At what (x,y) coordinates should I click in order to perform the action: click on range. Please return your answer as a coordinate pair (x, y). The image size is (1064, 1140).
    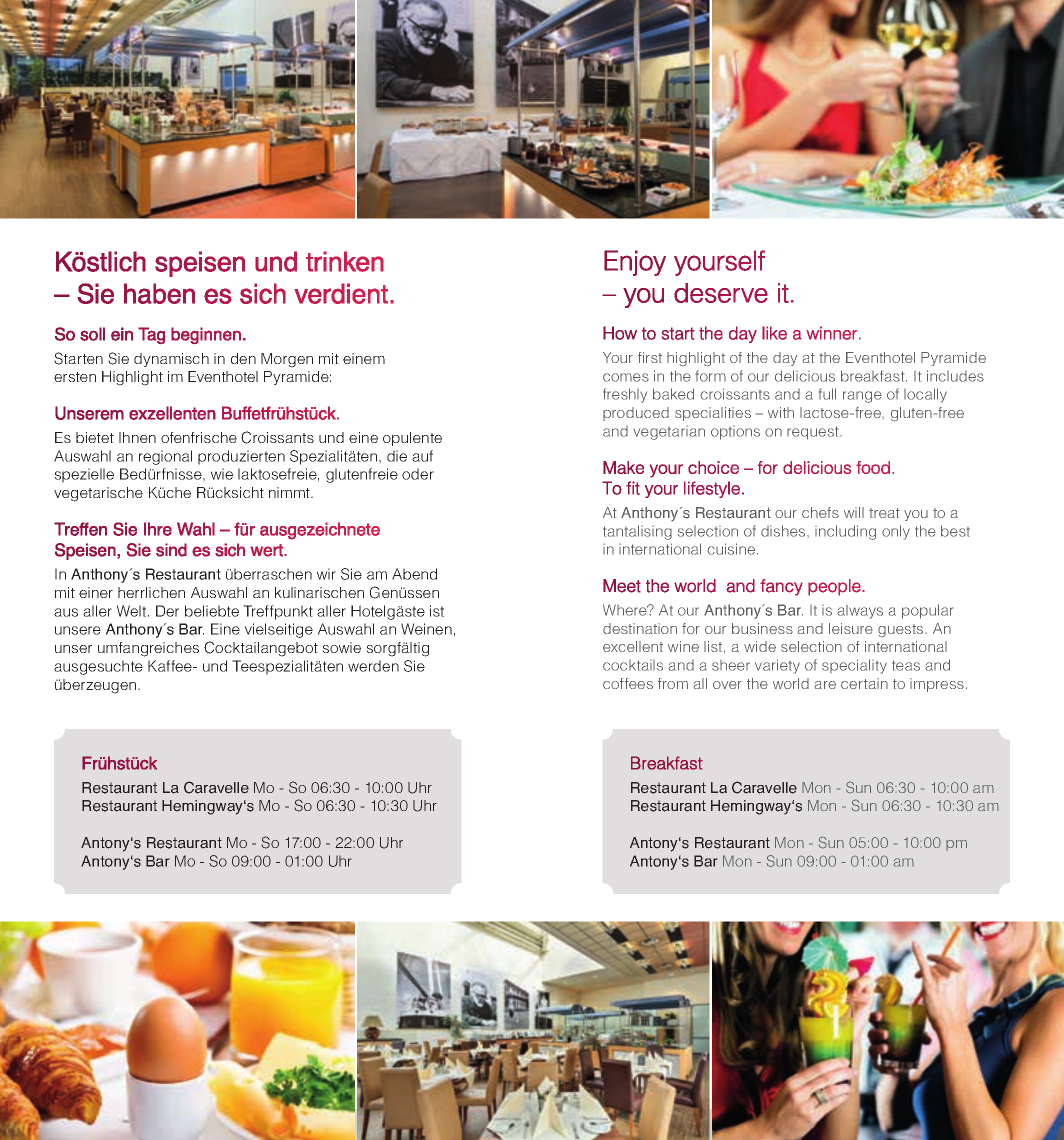
    Looking at the image, I should click on (862, 397).
